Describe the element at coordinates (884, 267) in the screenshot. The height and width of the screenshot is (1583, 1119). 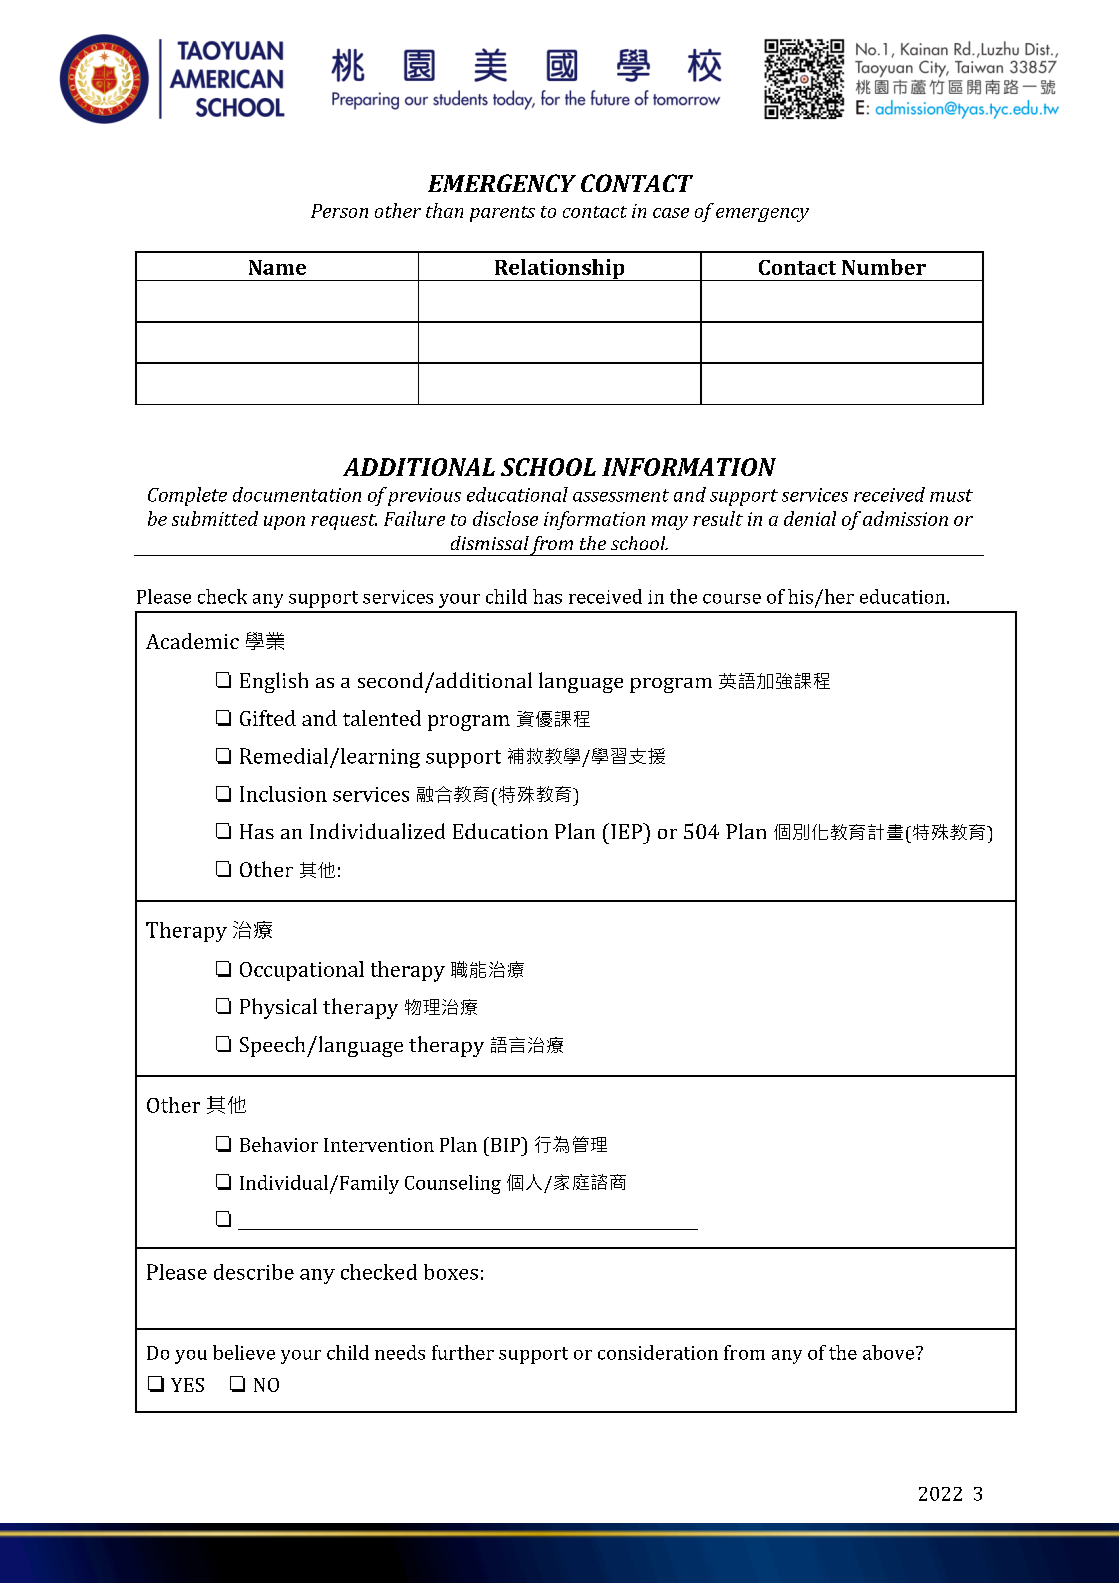
I see `Number` at that location.
